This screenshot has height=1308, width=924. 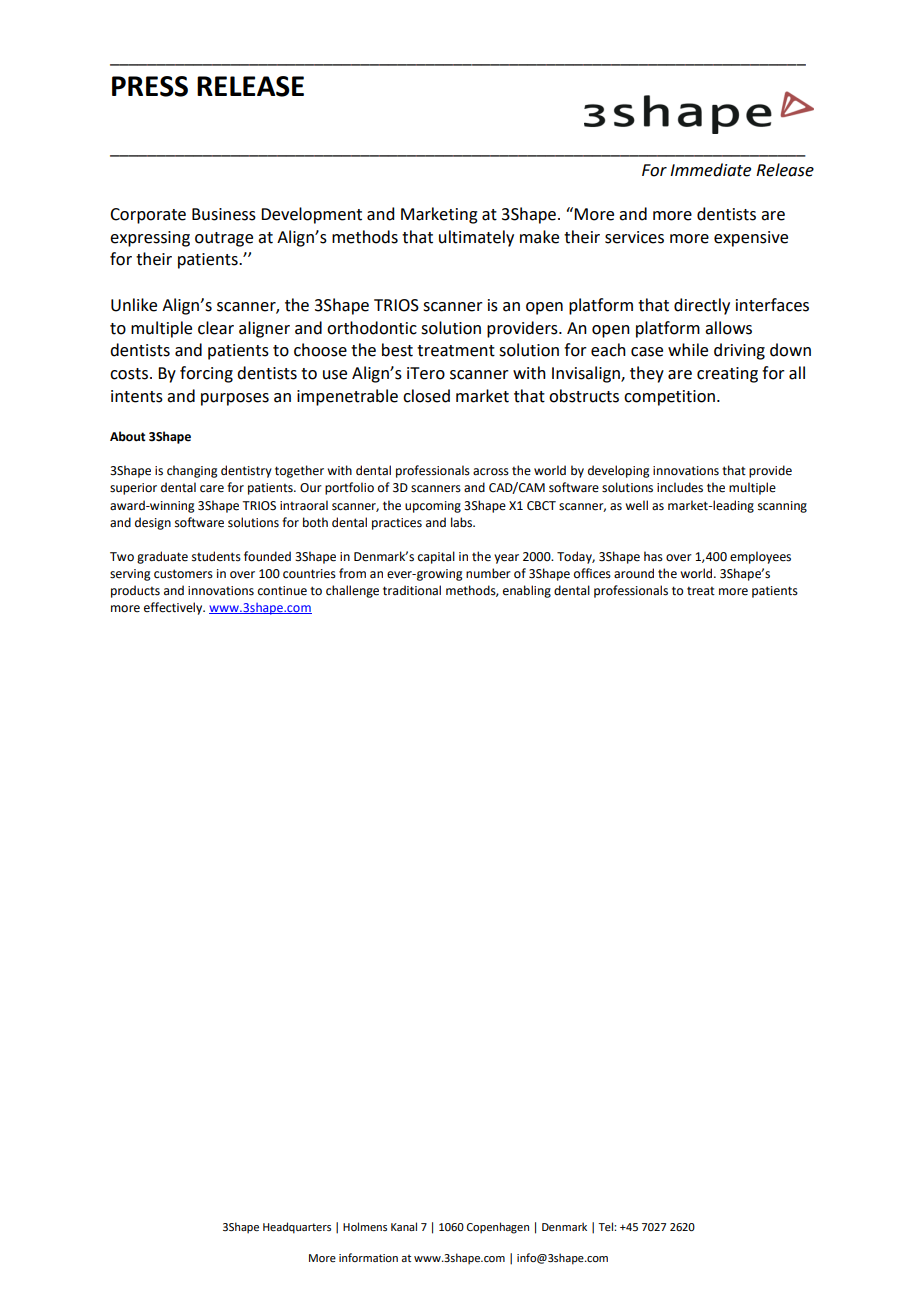 What do you see at coordinates (412, 590) in the screenshot?
I see `traditional` at bounding box center [412, 590].
